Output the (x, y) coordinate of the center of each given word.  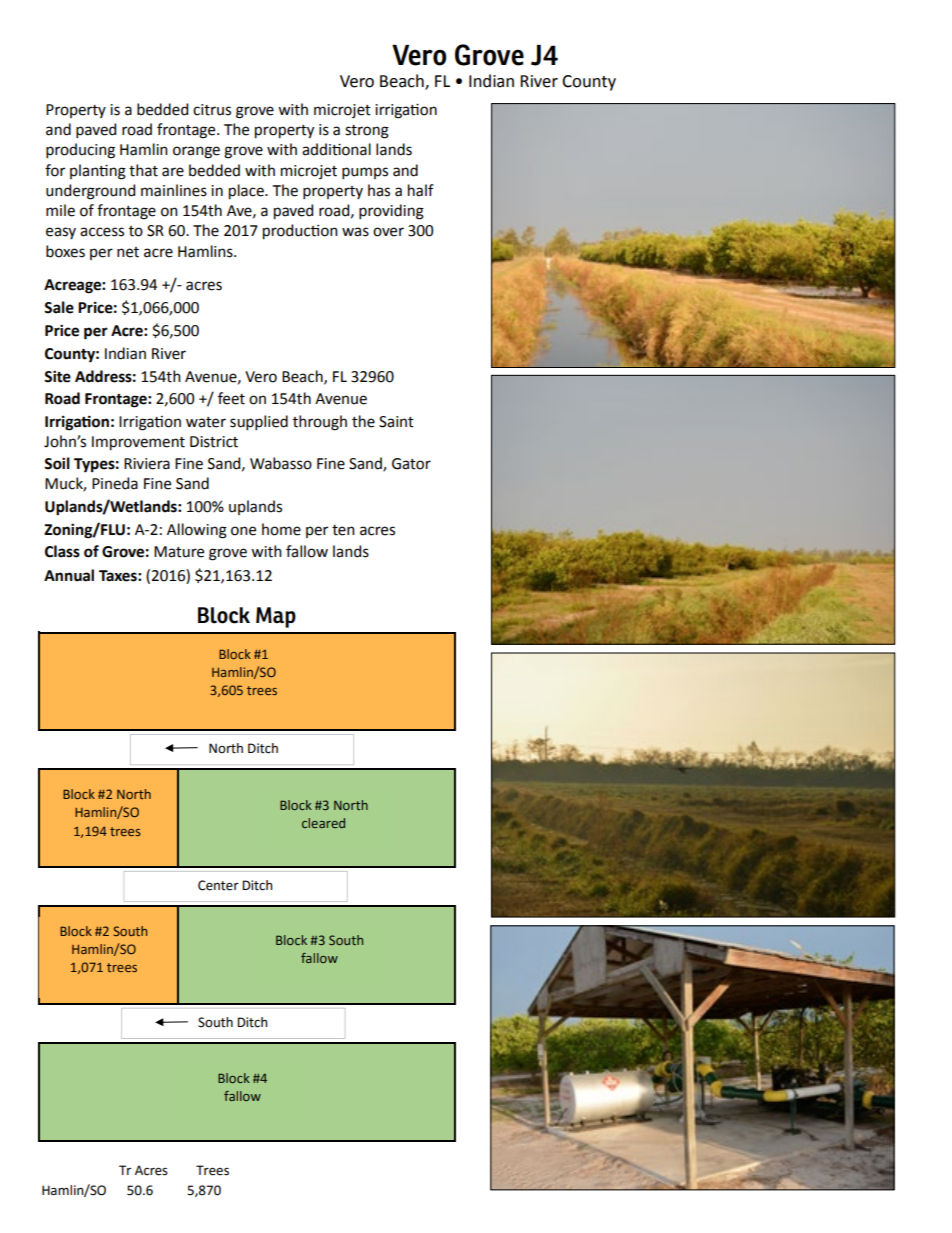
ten (343, 530)
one (243, 531)
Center (218, 885)
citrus (212, 110)
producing (80, 151)
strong (367, 132)
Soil (57, 463)
